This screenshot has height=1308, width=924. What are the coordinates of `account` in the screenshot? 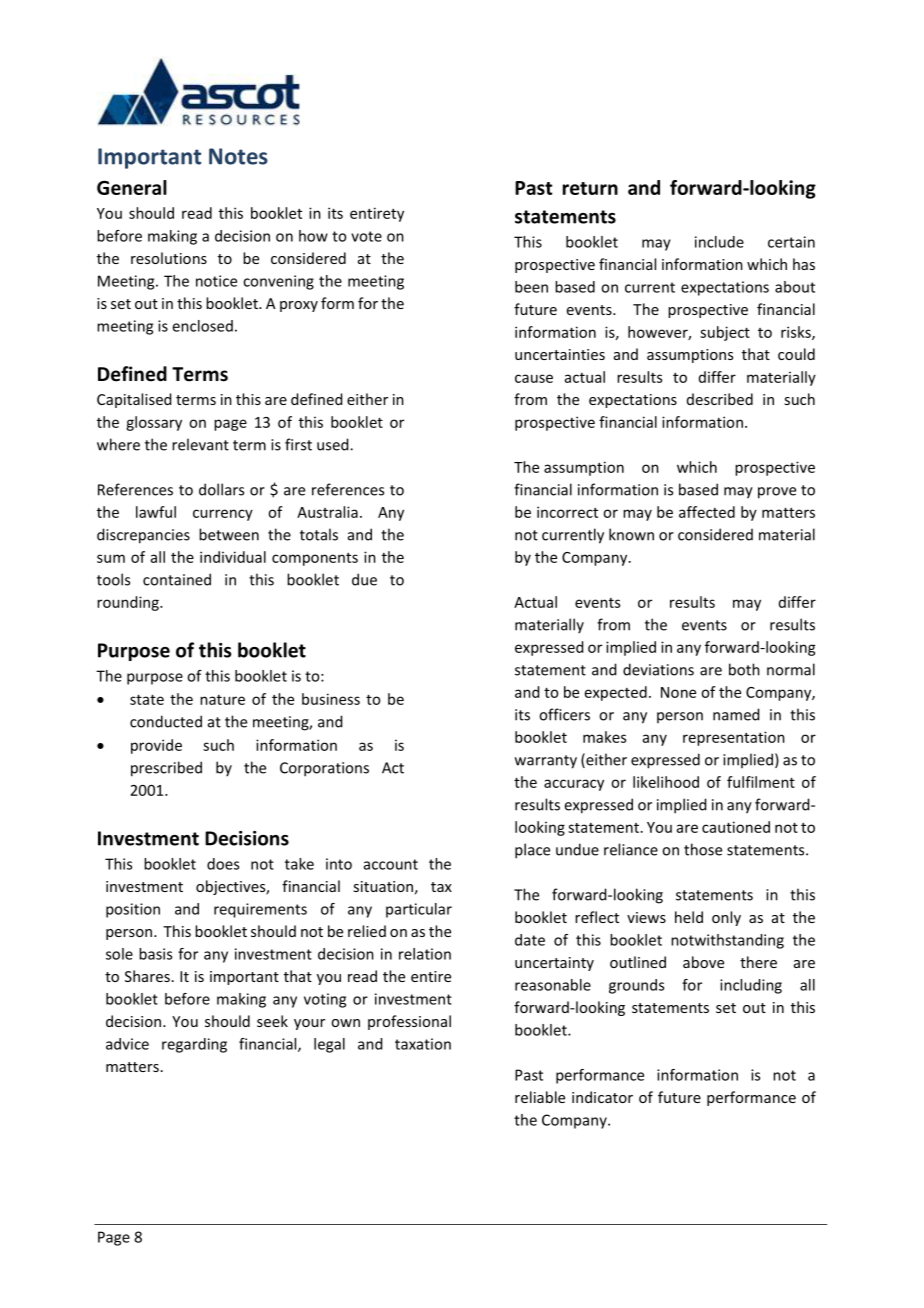 It's located at (391, 864).
